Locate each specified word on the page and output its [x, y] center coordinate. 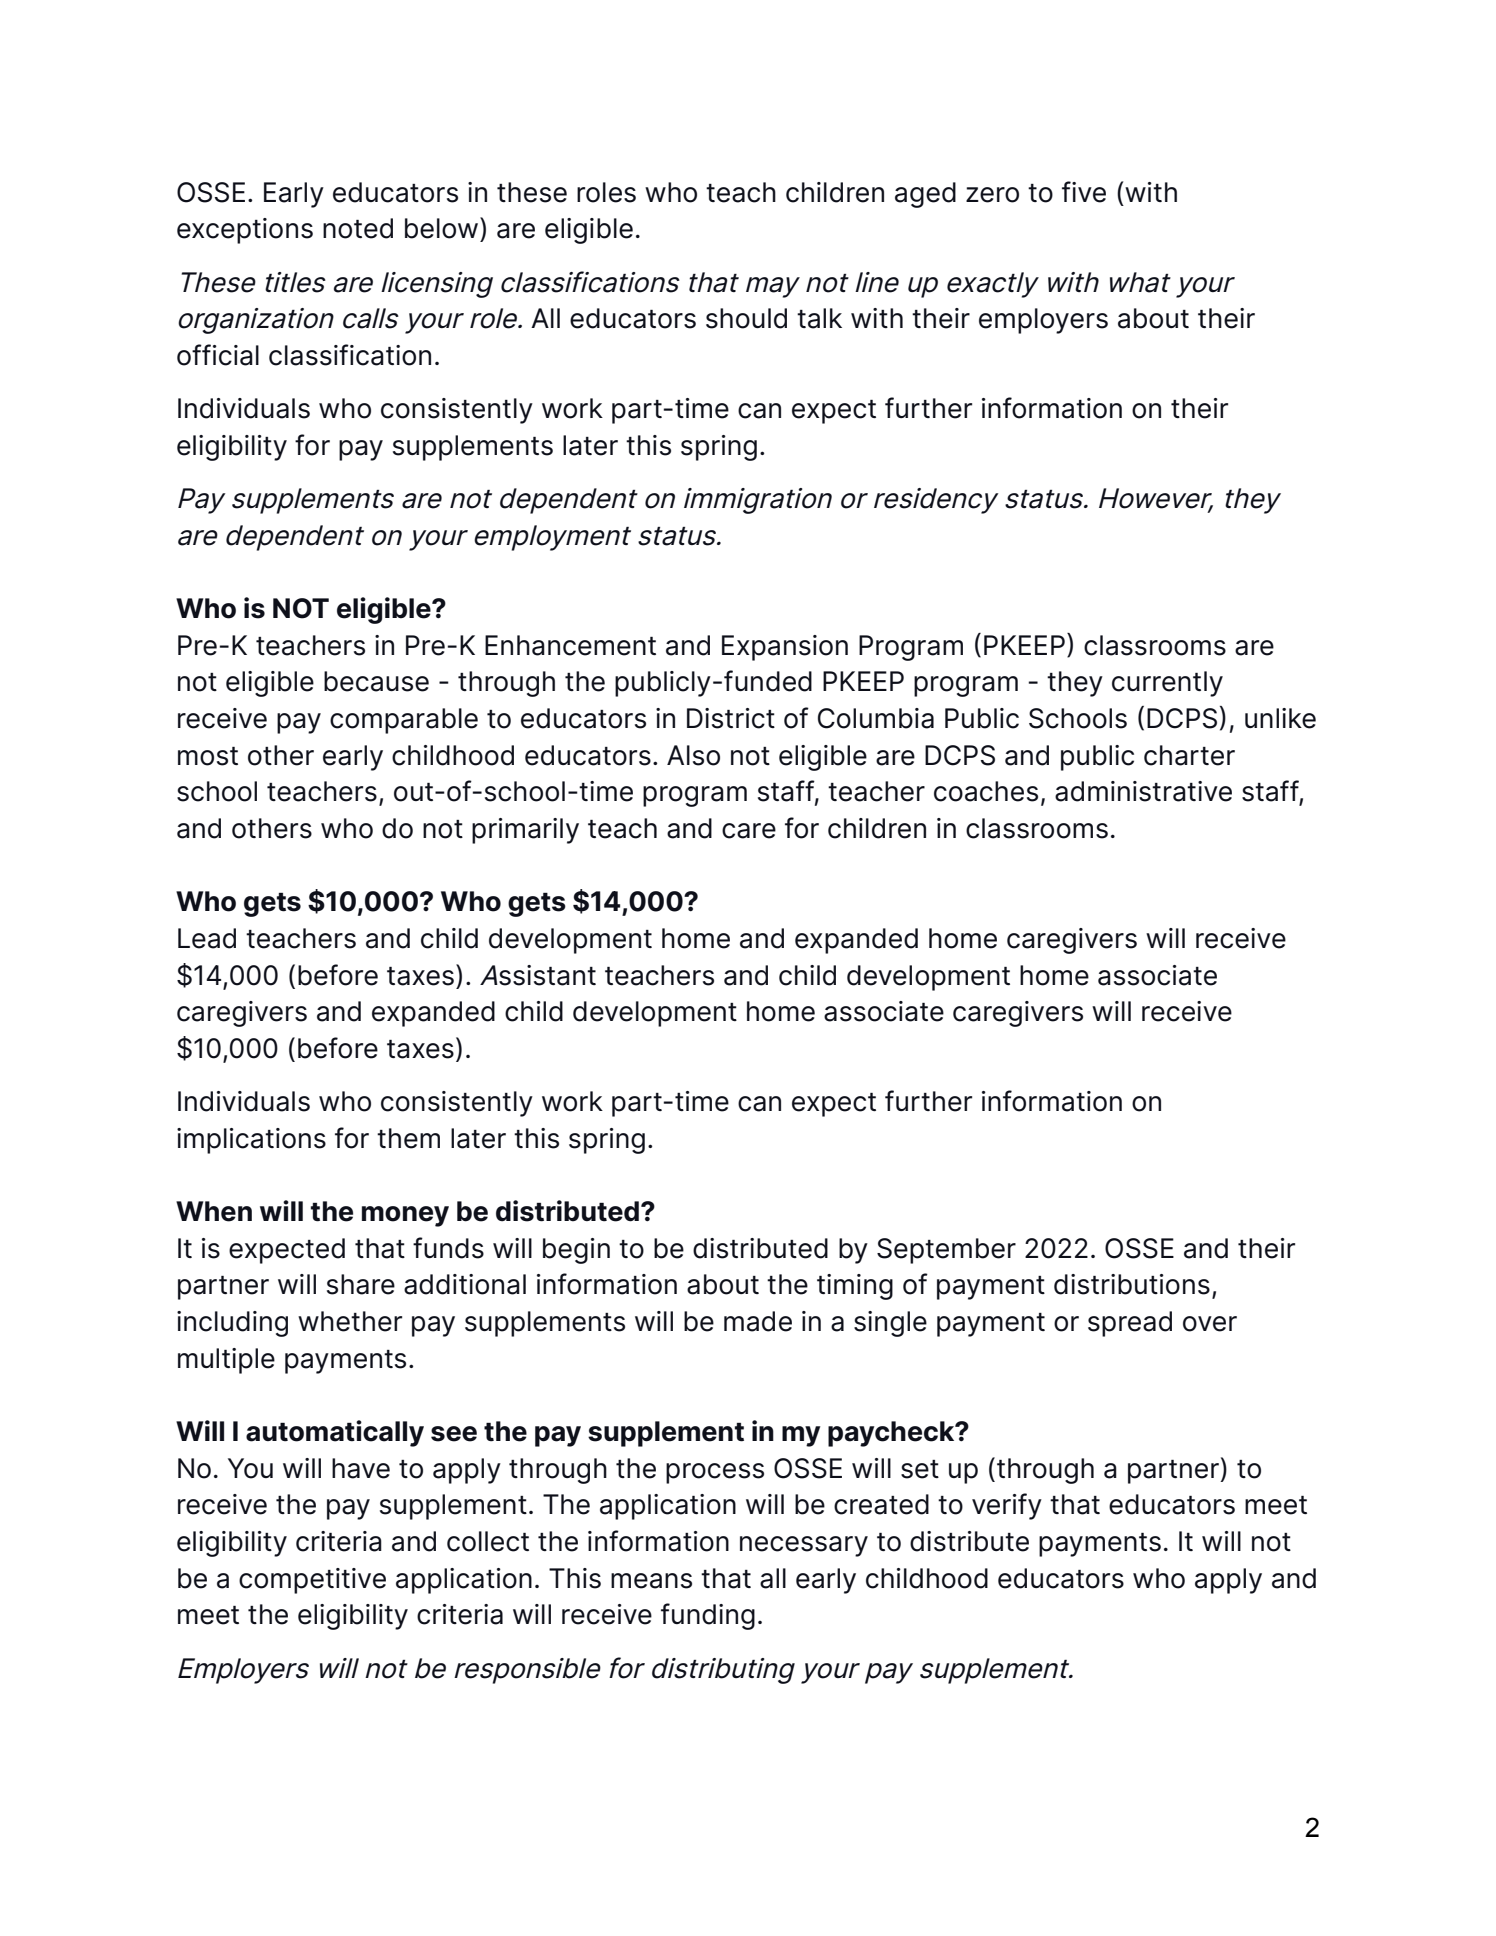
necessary [804, 1546]
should [746, 318]
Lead [207, 938]
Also [693, 755]
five [1084, 192]
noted [358, 228]
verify [1007, 1506]
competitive [312, 1581]
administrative [1143, 791]
